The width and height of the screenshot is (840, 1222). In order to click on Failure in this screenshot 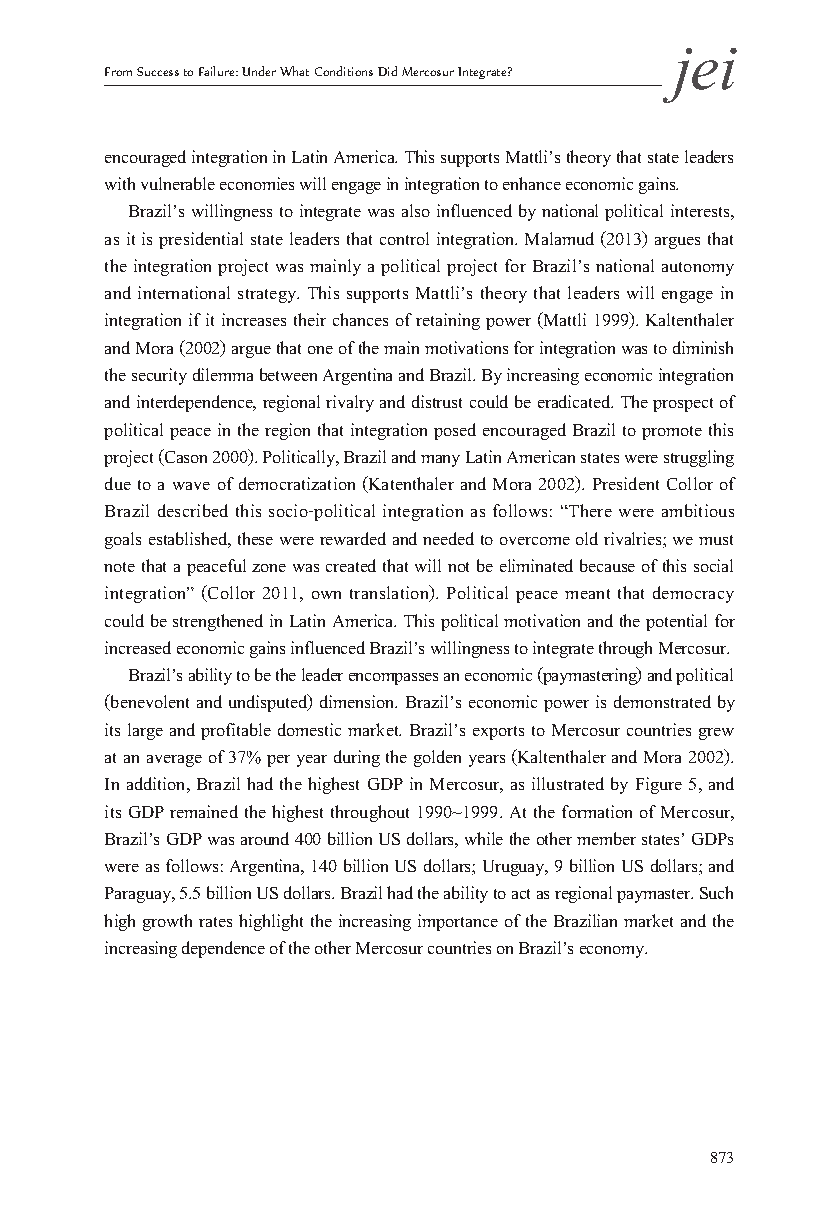, I will do `click(218, 71)`.
